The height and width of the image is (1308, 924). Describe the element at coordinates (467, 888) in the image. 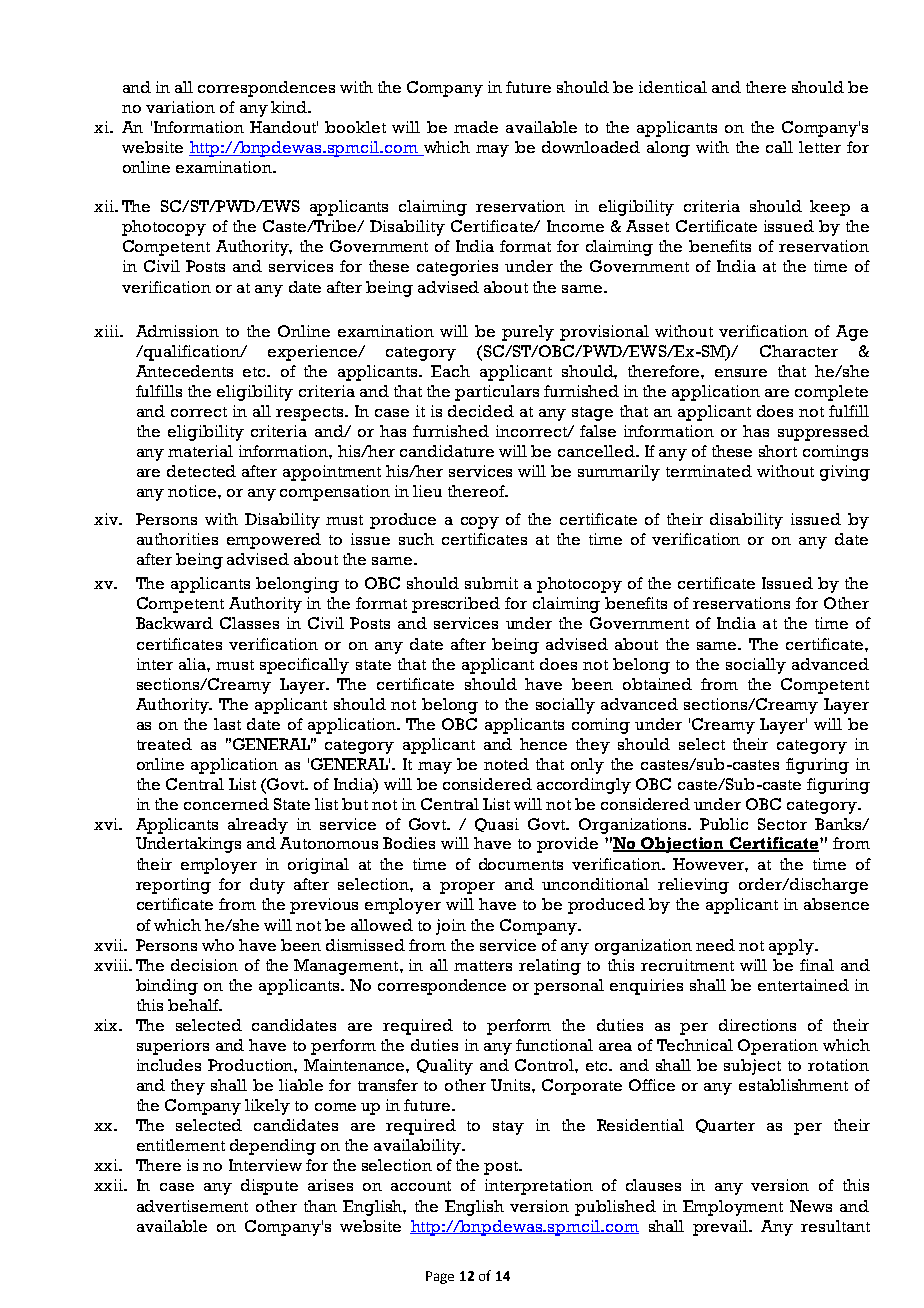

I see `proper` at that location.
